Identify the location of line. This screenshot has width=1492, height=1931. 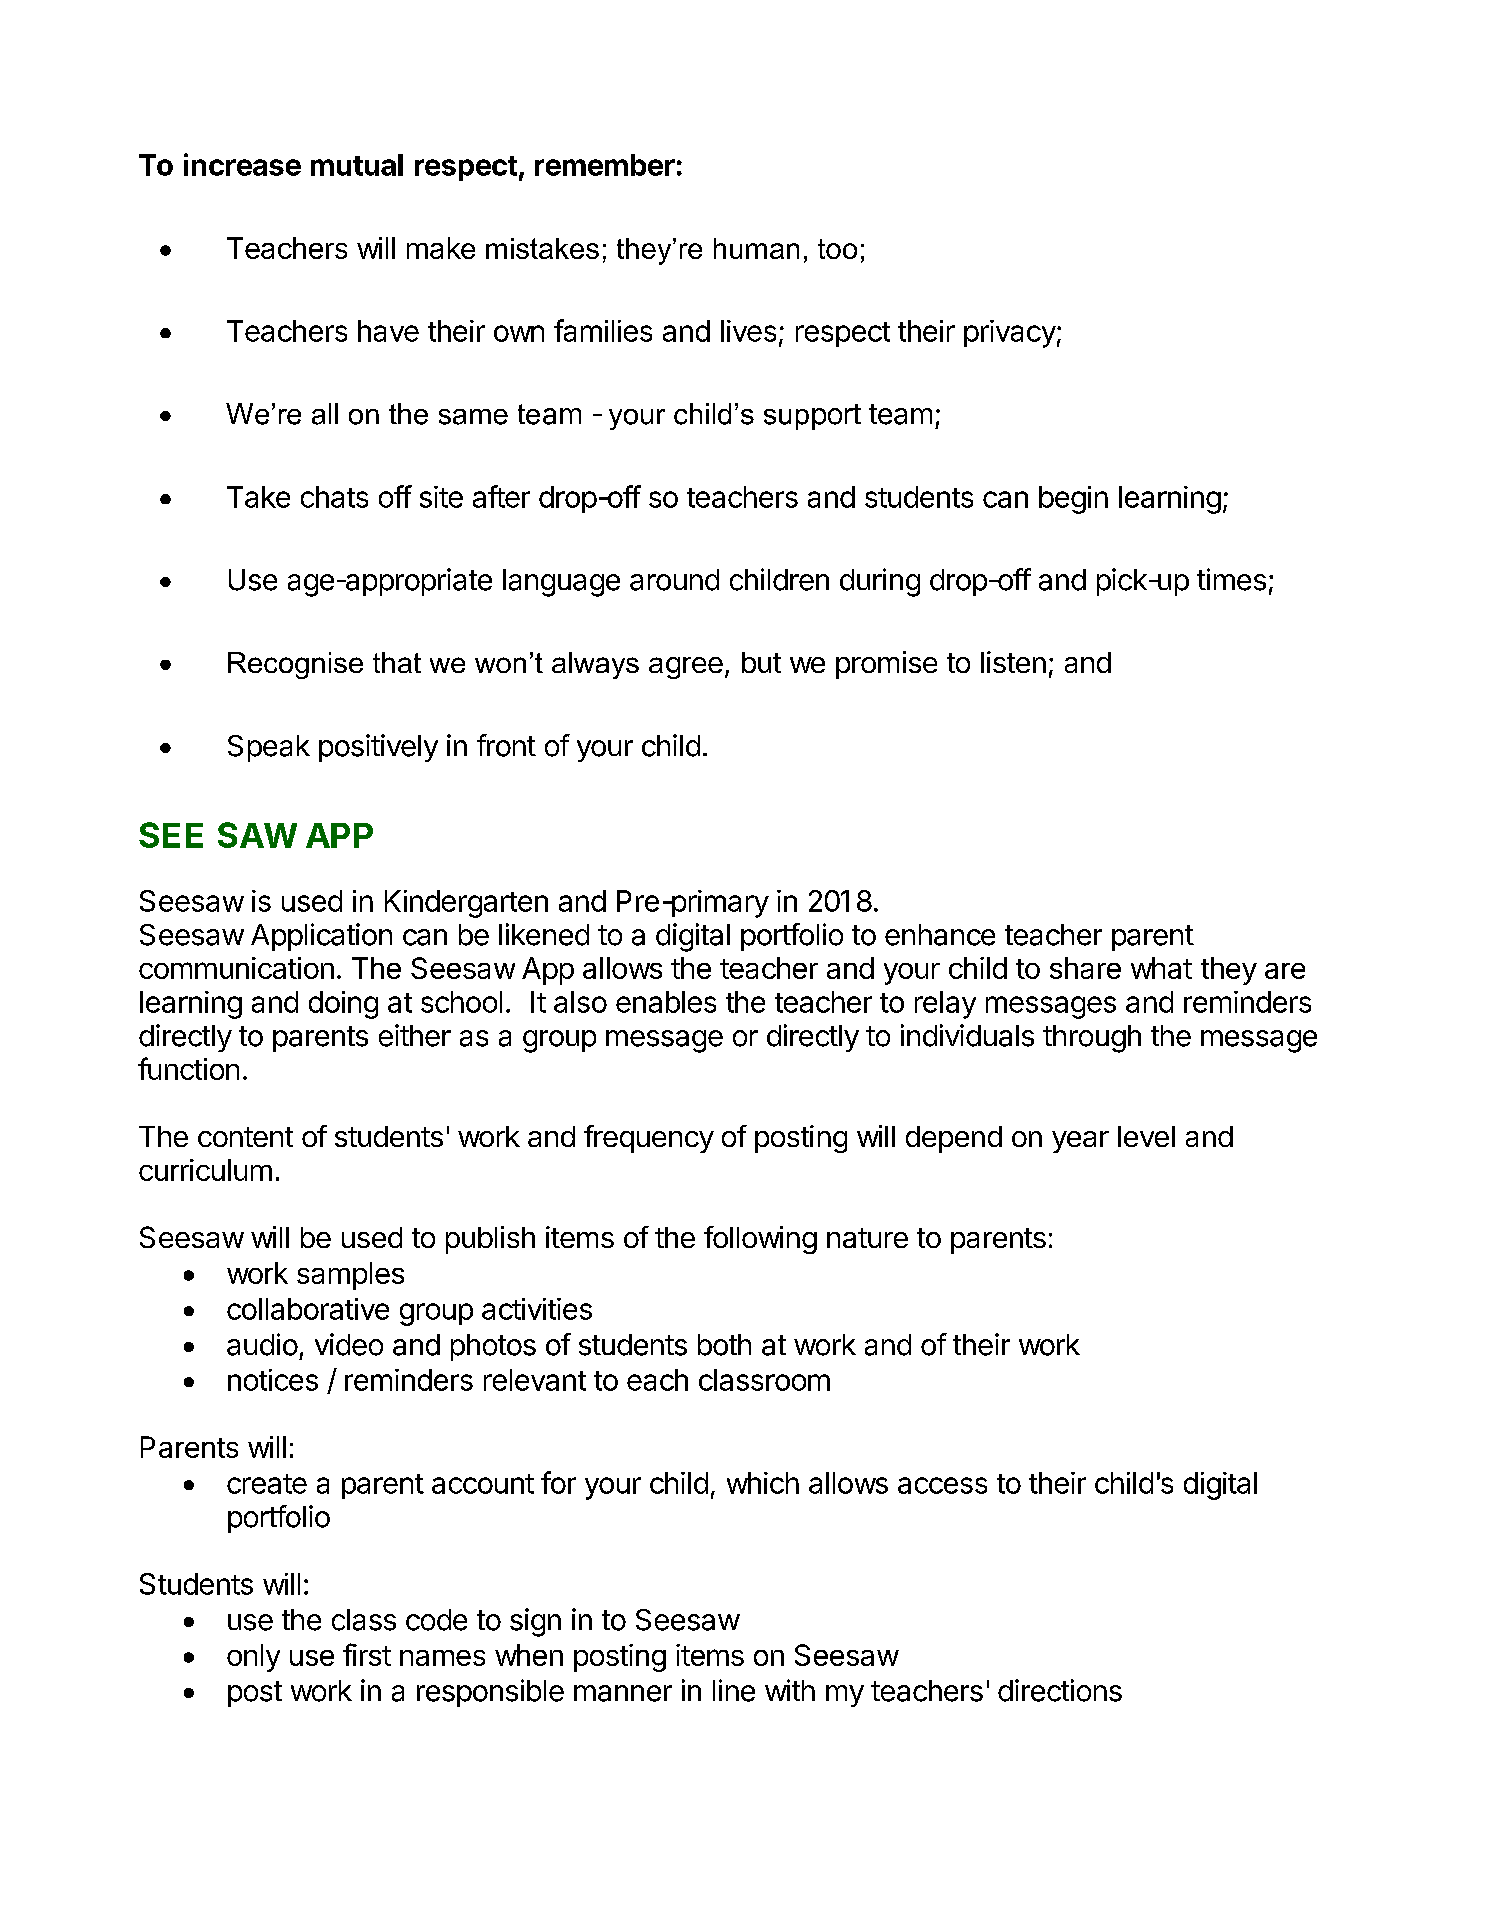
(734, 1690).
